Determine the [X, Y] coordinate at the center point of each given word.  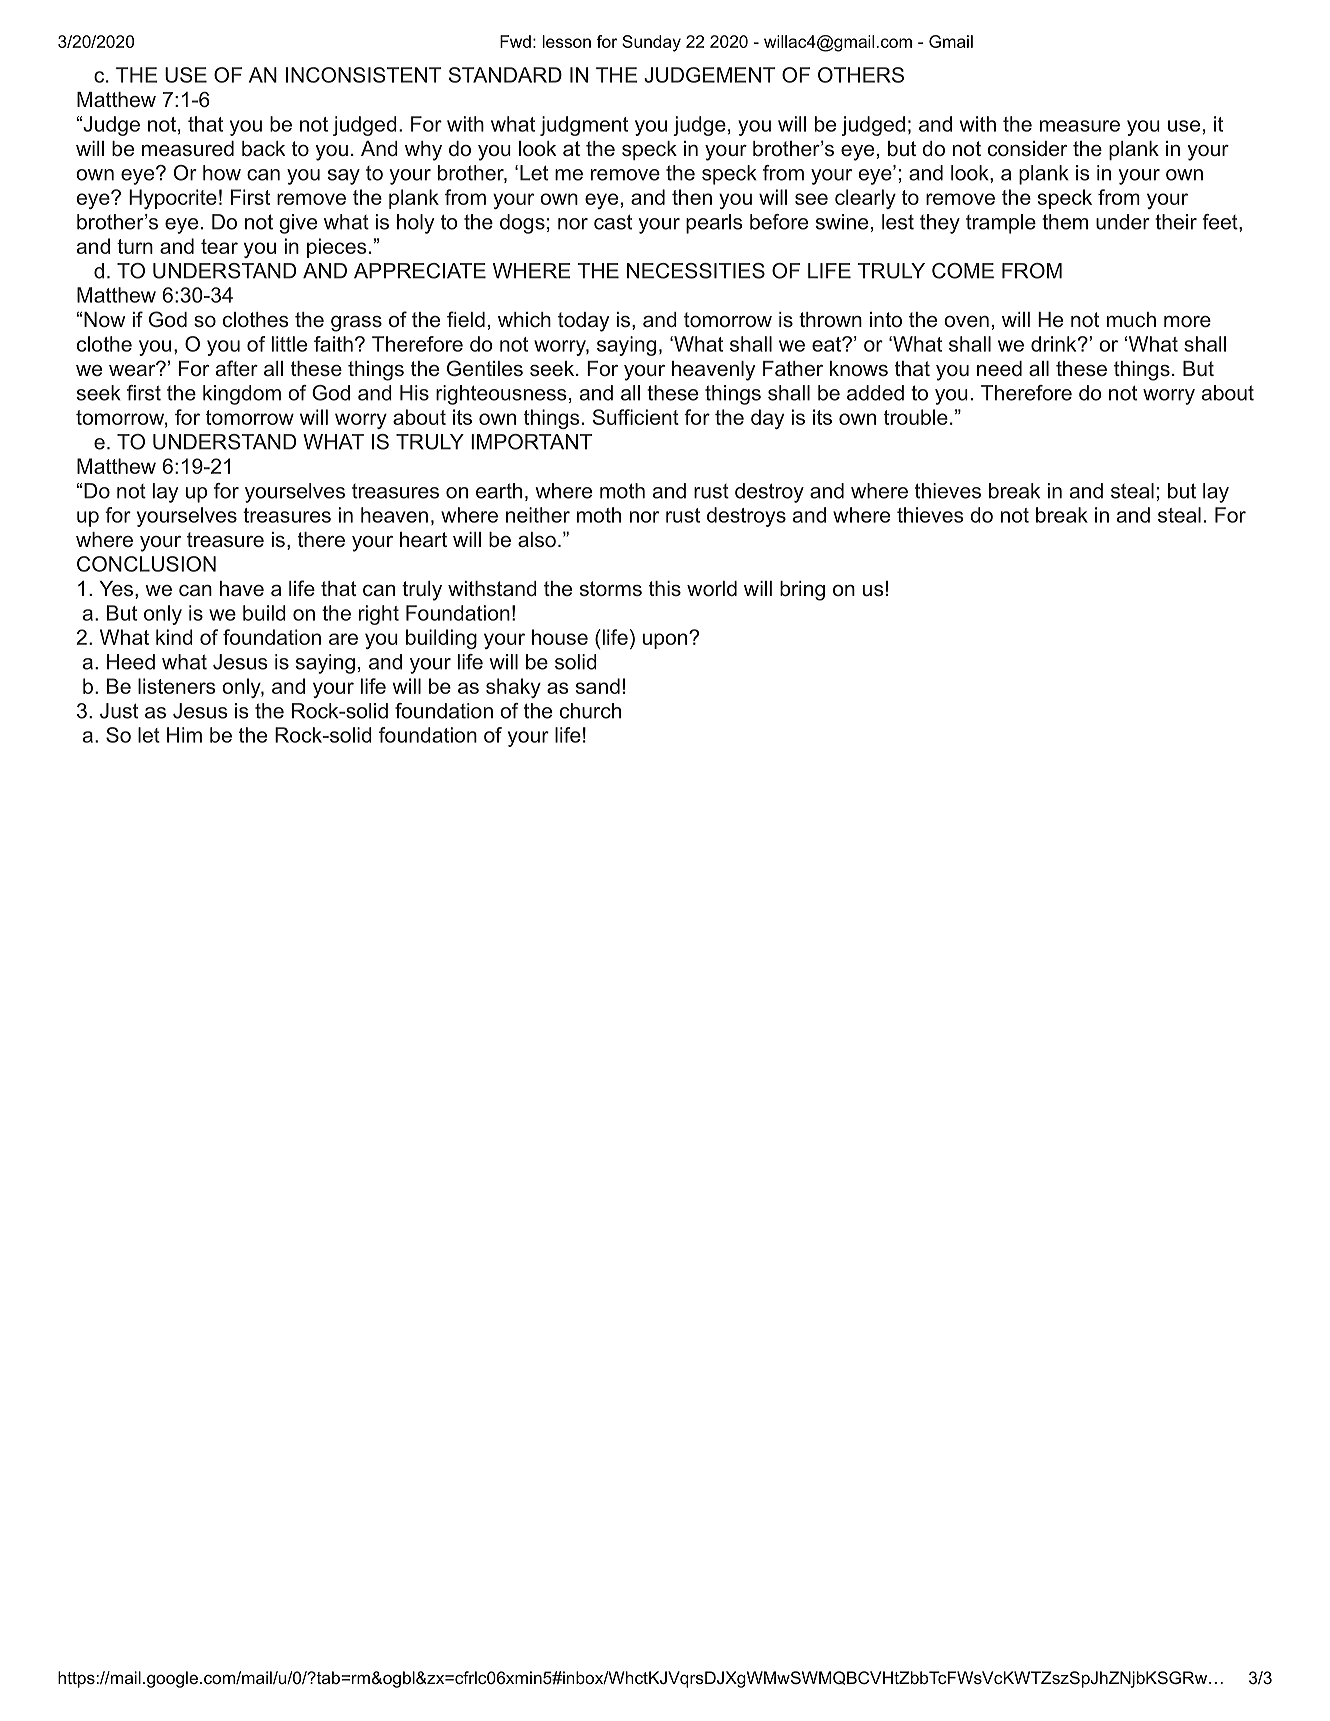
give [298, 224]
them [1065, 222]
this [665, 588]
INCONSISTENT [364, 75]
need [999, 369]
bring [802, 591]
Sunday [651, 43]
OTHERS [861, 75]
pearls [714, 224]
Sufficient [636, 417]
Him [184, 735]
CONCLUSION [146, 564]
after [237, 368]
